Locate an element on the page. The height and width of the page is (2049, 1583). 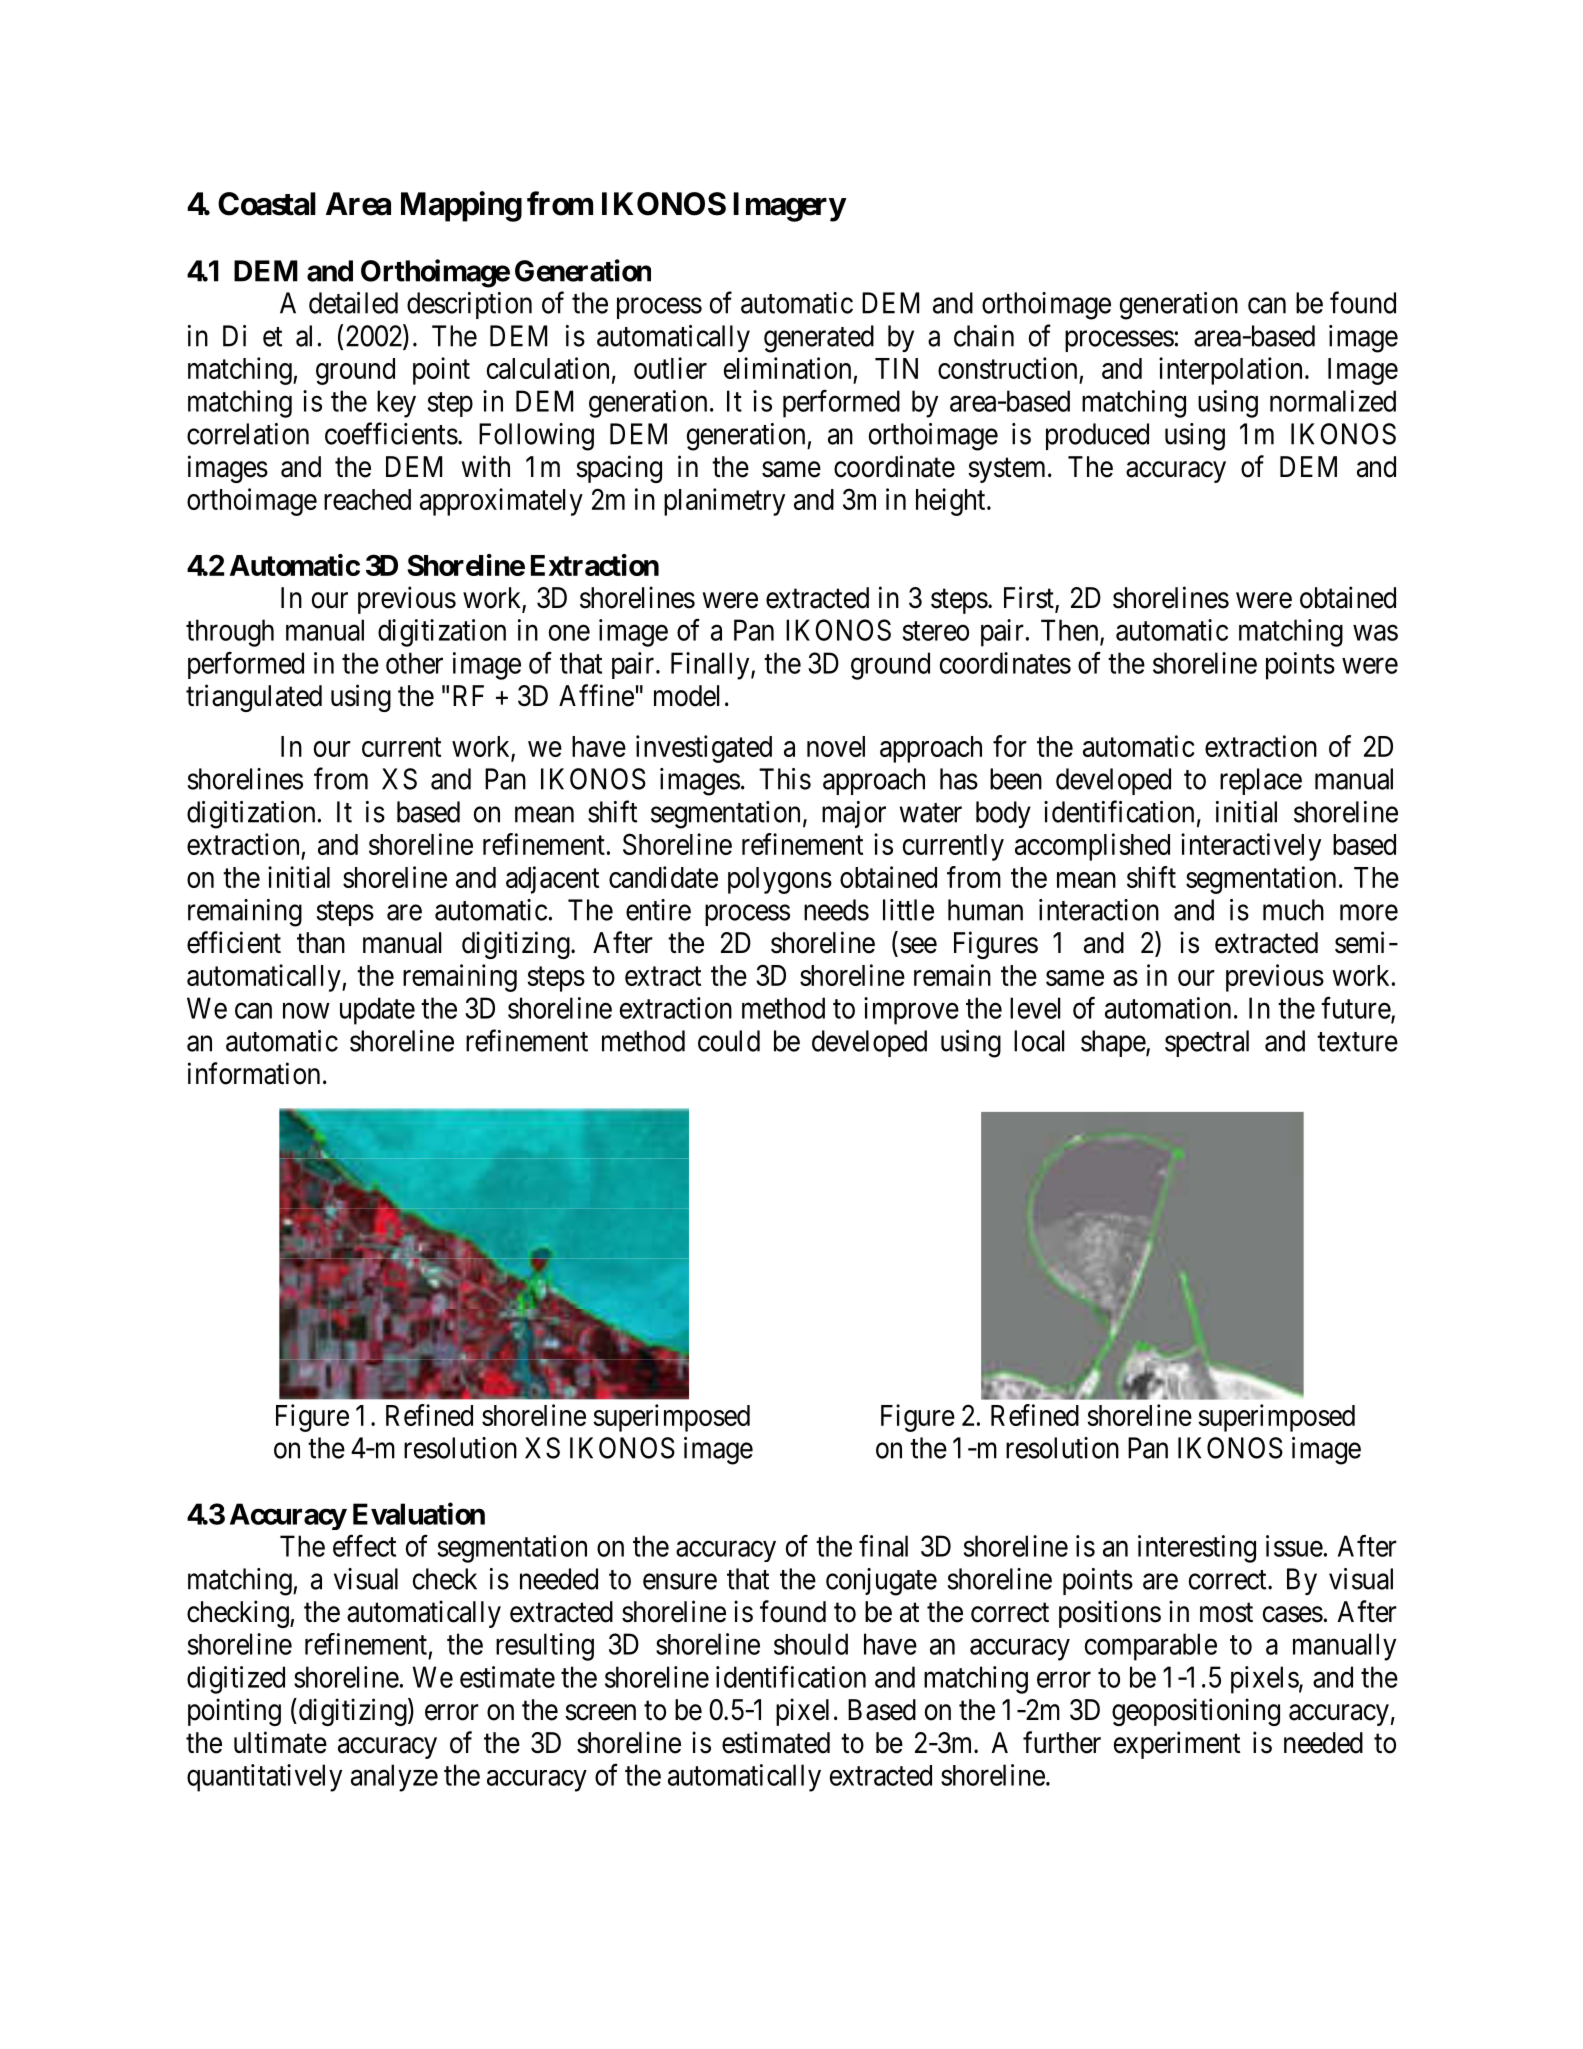
experiment is located at coordinates (1177, 1745).
